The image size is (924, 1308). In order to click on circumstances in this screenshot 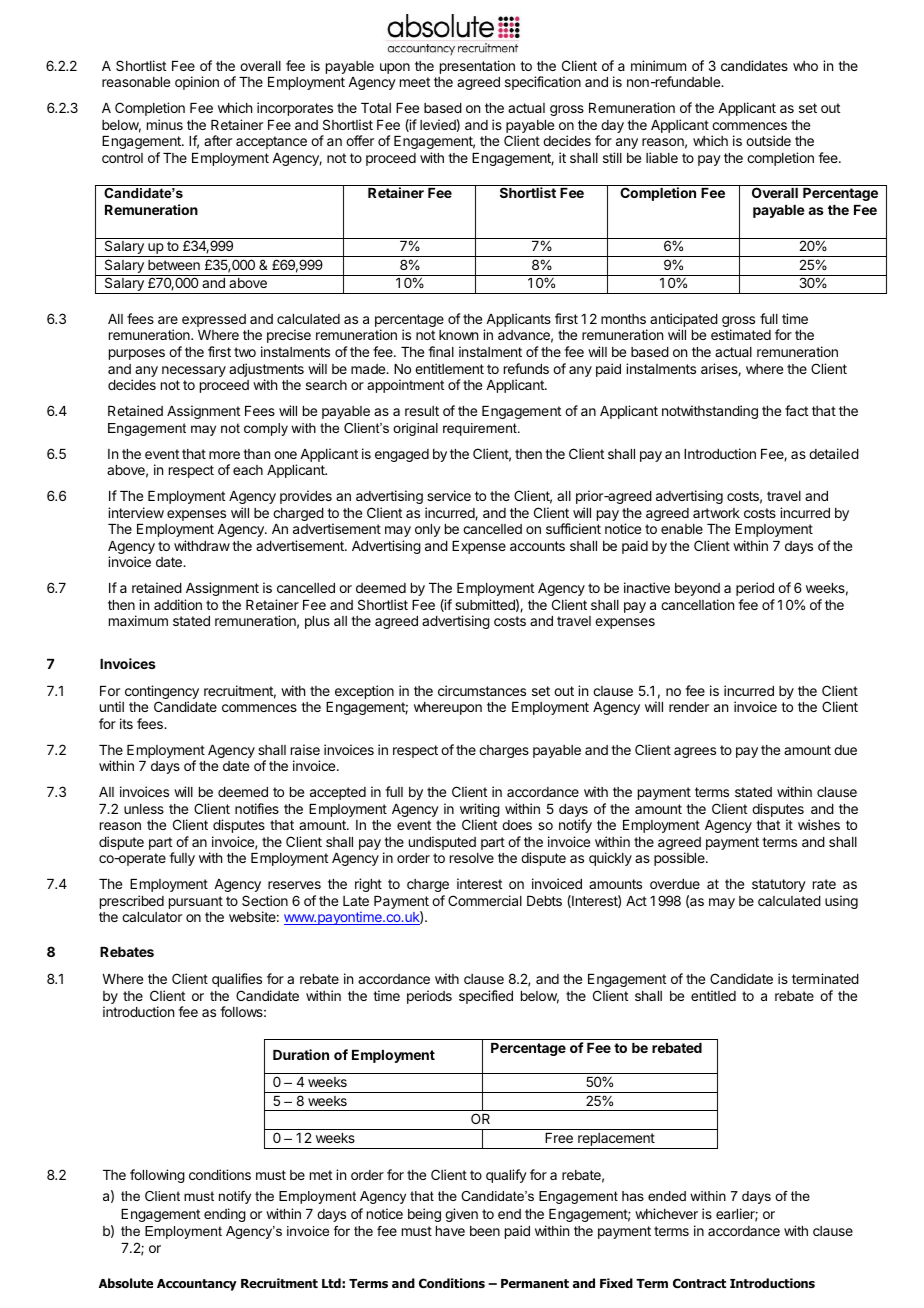, I will do `click(482, 690)`.
